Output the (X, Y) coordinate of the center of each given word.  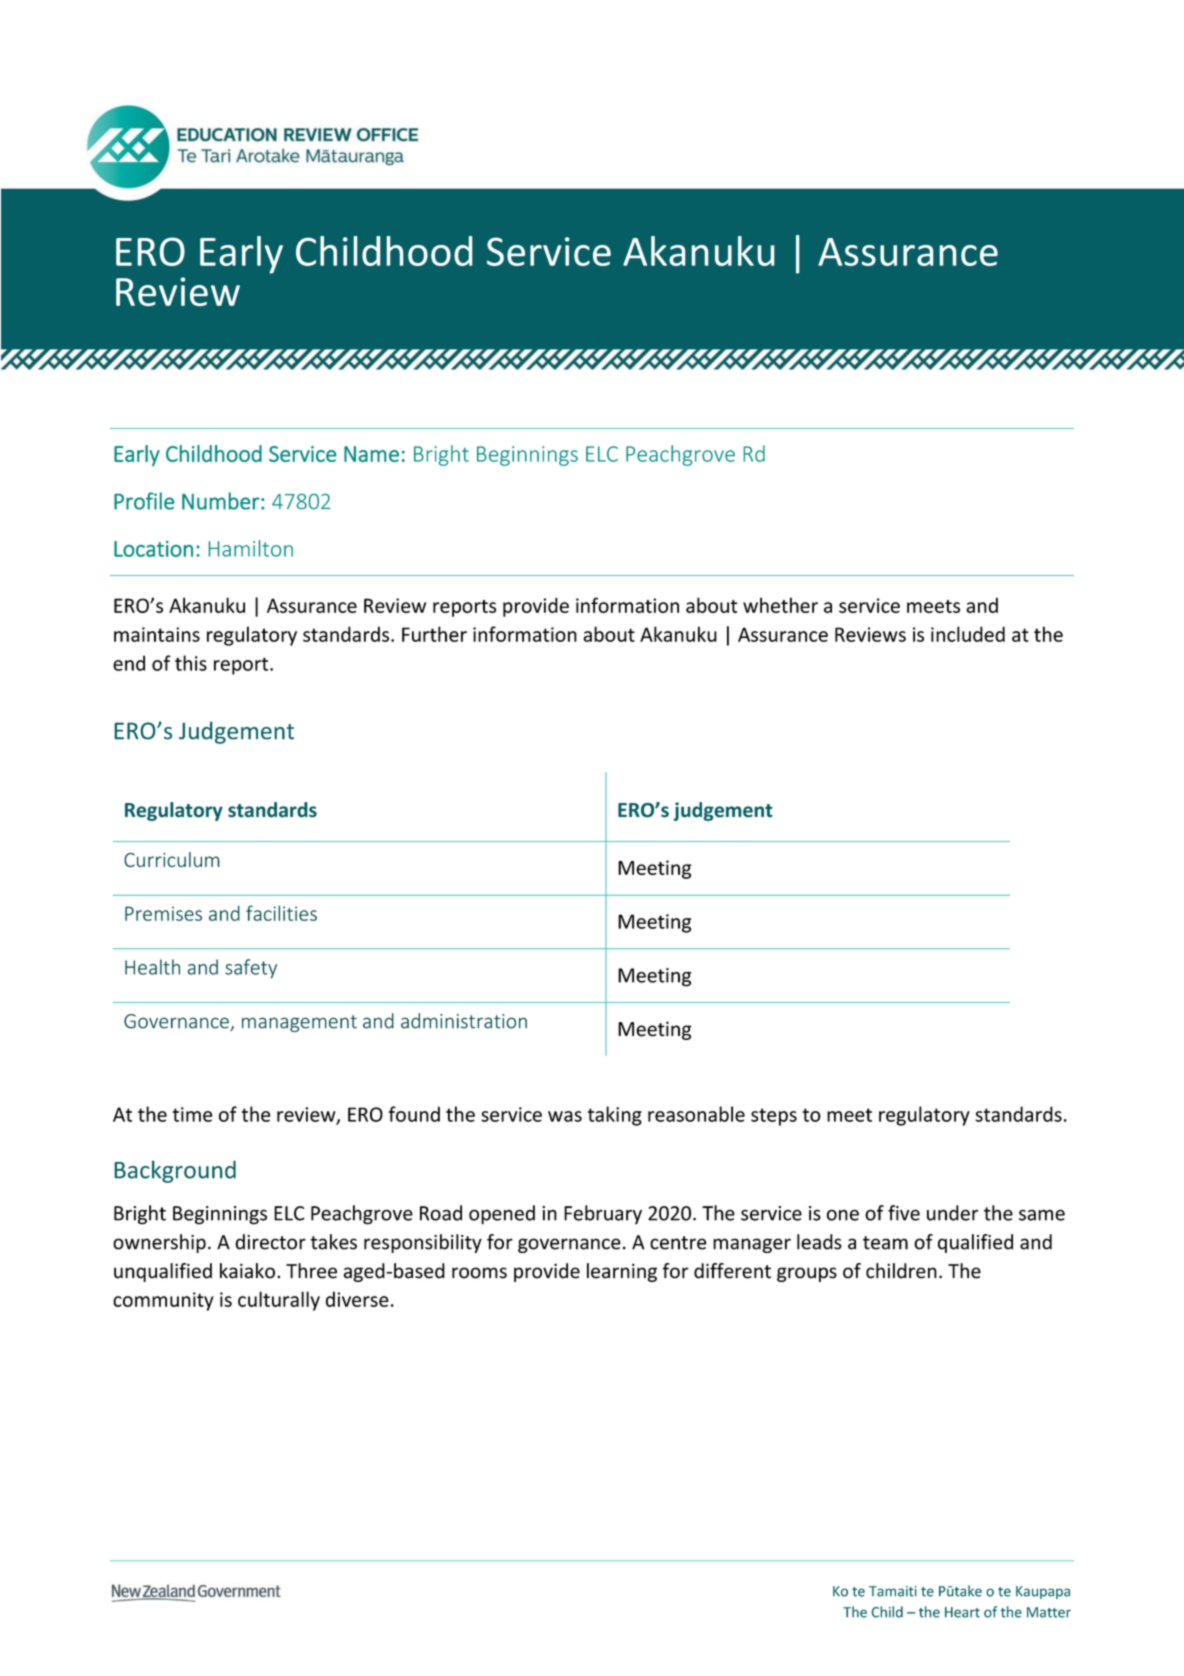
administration (464, 1021)
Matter (1049, 1612)
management (299, 1023)
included (968, 634)
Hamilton (251, 548)
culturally (279, 1301)
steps (774, 1117)
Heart (962, 1612)
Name (371, 454)
